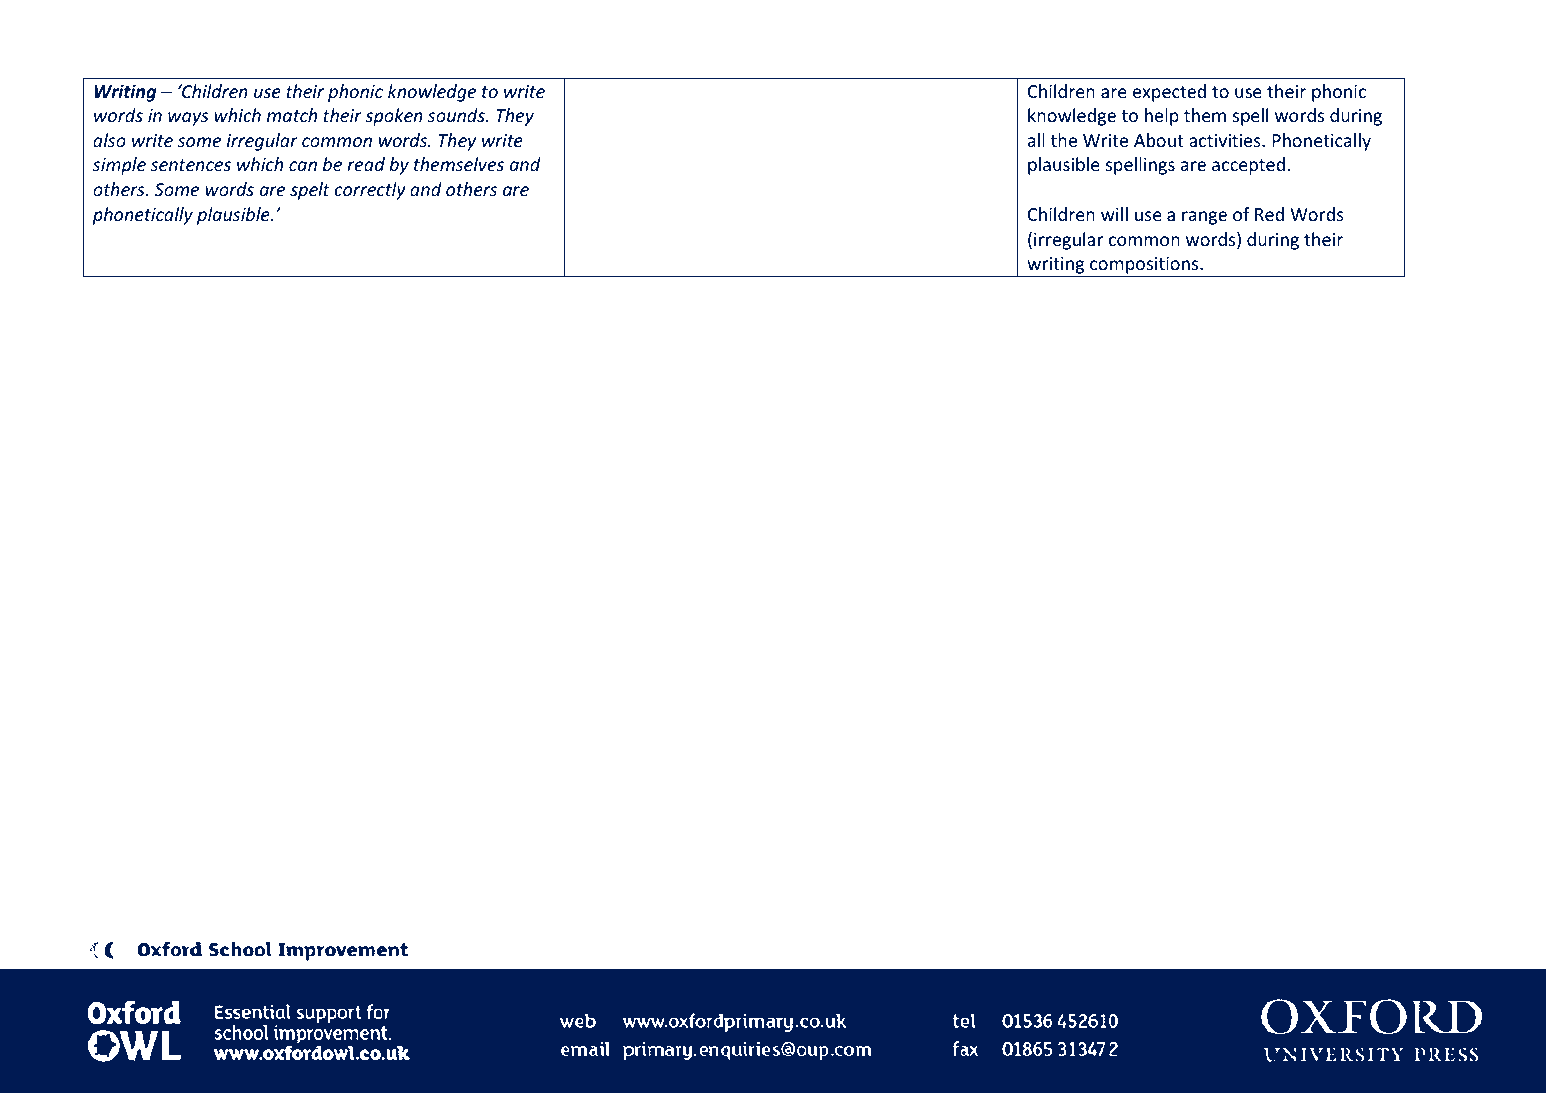  I want to click on read, so click(366, 164).
